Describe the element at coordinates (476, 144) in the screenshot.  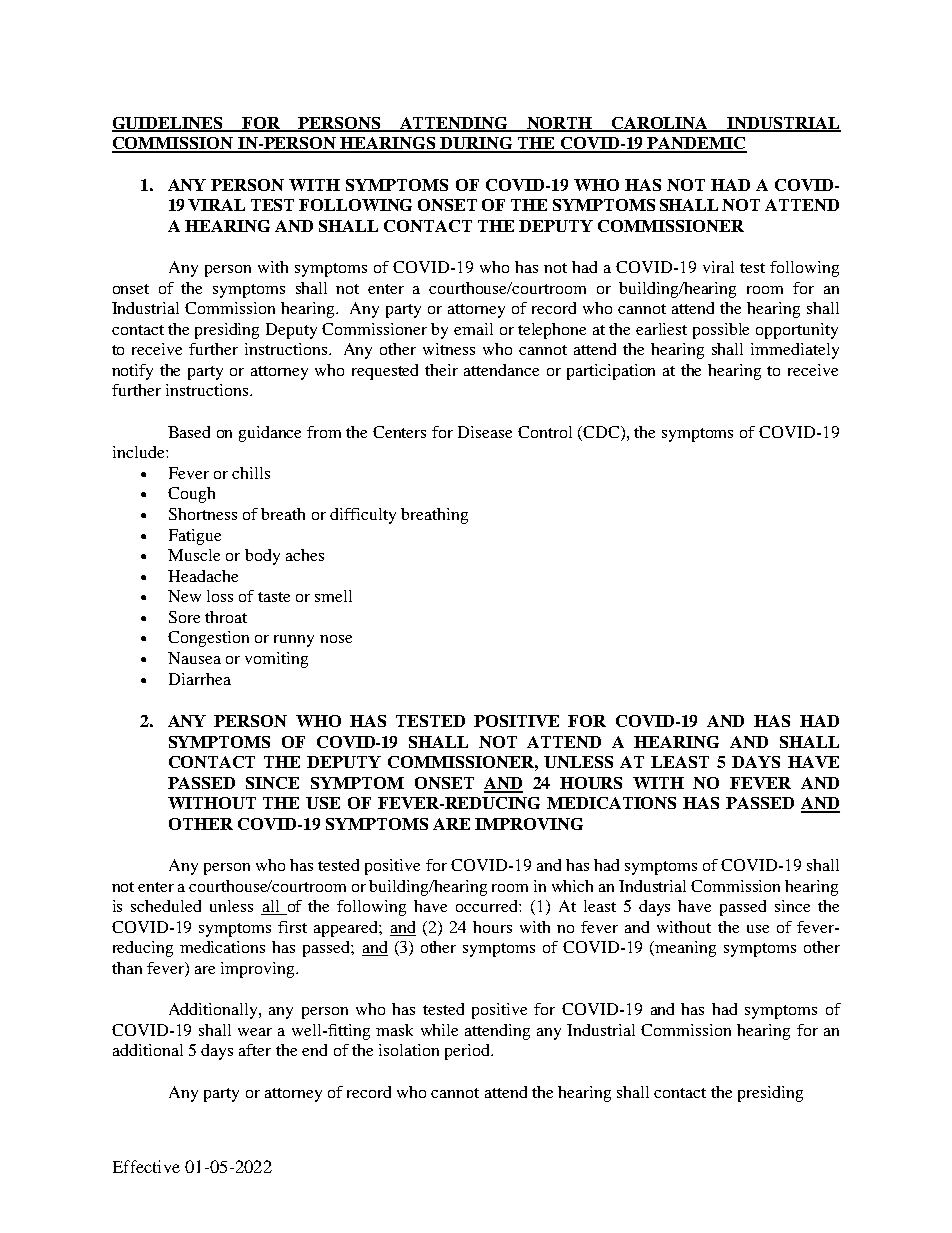
I see `DURING` at that location.
